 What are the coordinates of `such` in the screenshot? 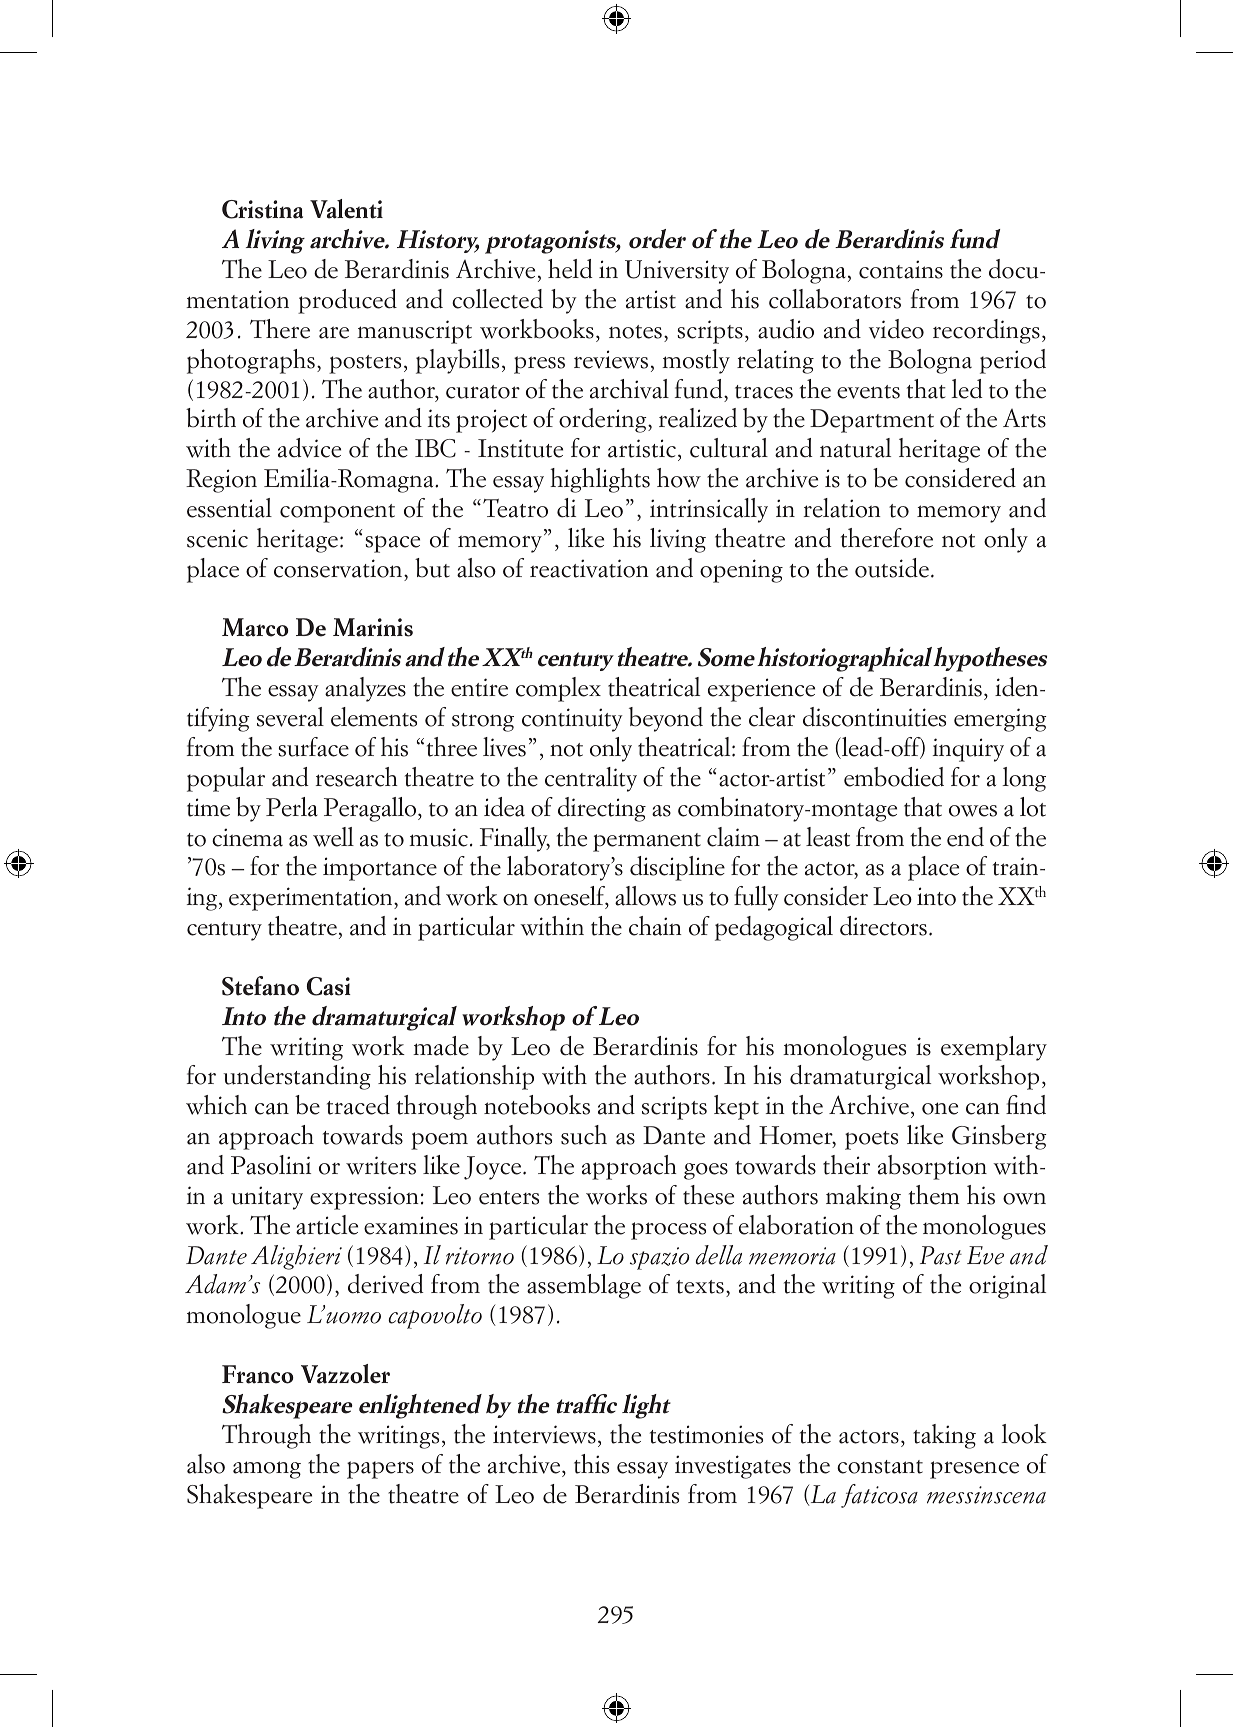 It's located at (584, 1135).
